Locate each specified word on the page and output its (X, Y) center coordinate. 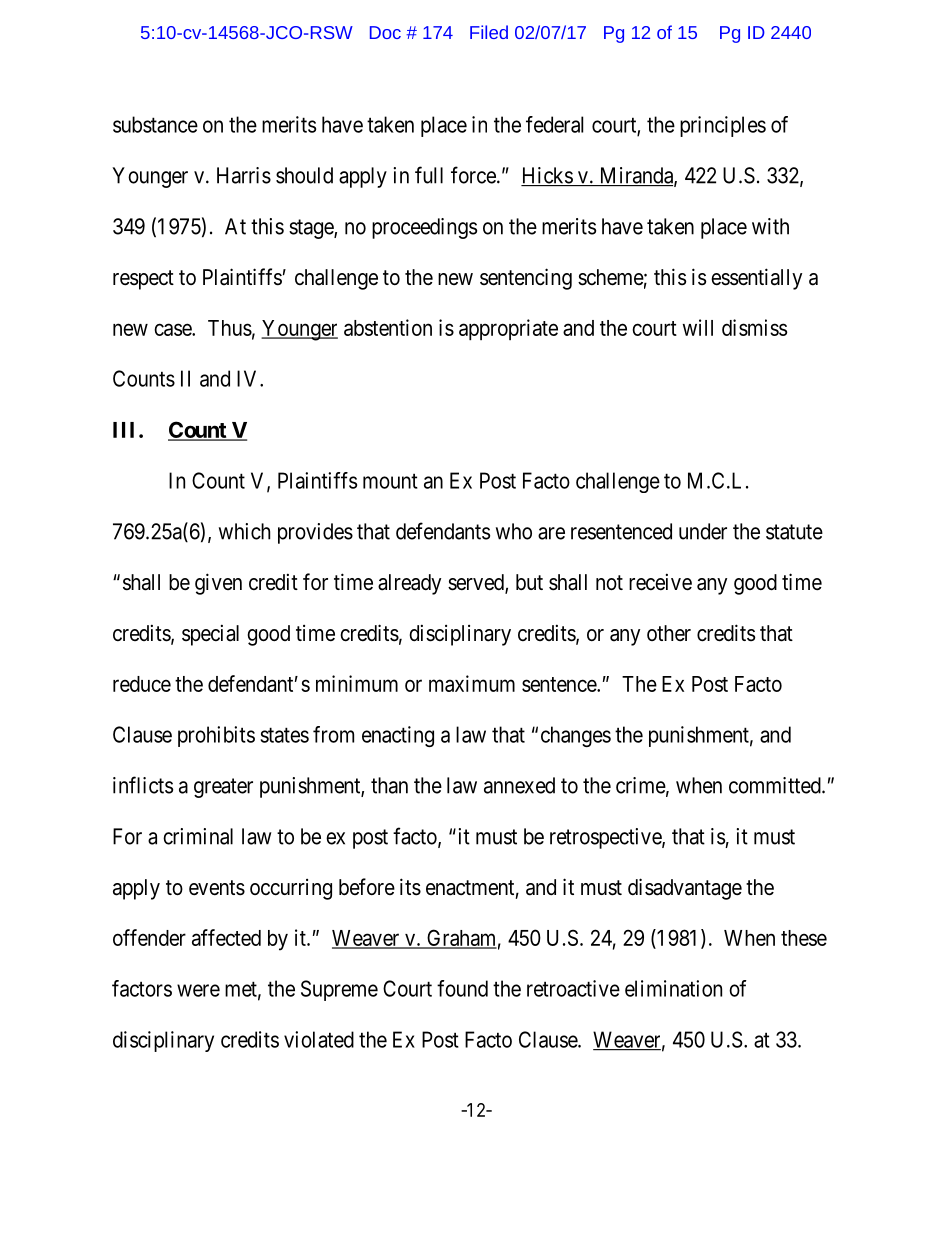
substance (155, 124)
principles (723, 126)
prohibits (216, 736)
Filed (489, 32)
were (198, 990)
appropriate (508, 329)
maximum (472, 683)
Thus (230, 328)
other (669, 633)
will (698, 327)
